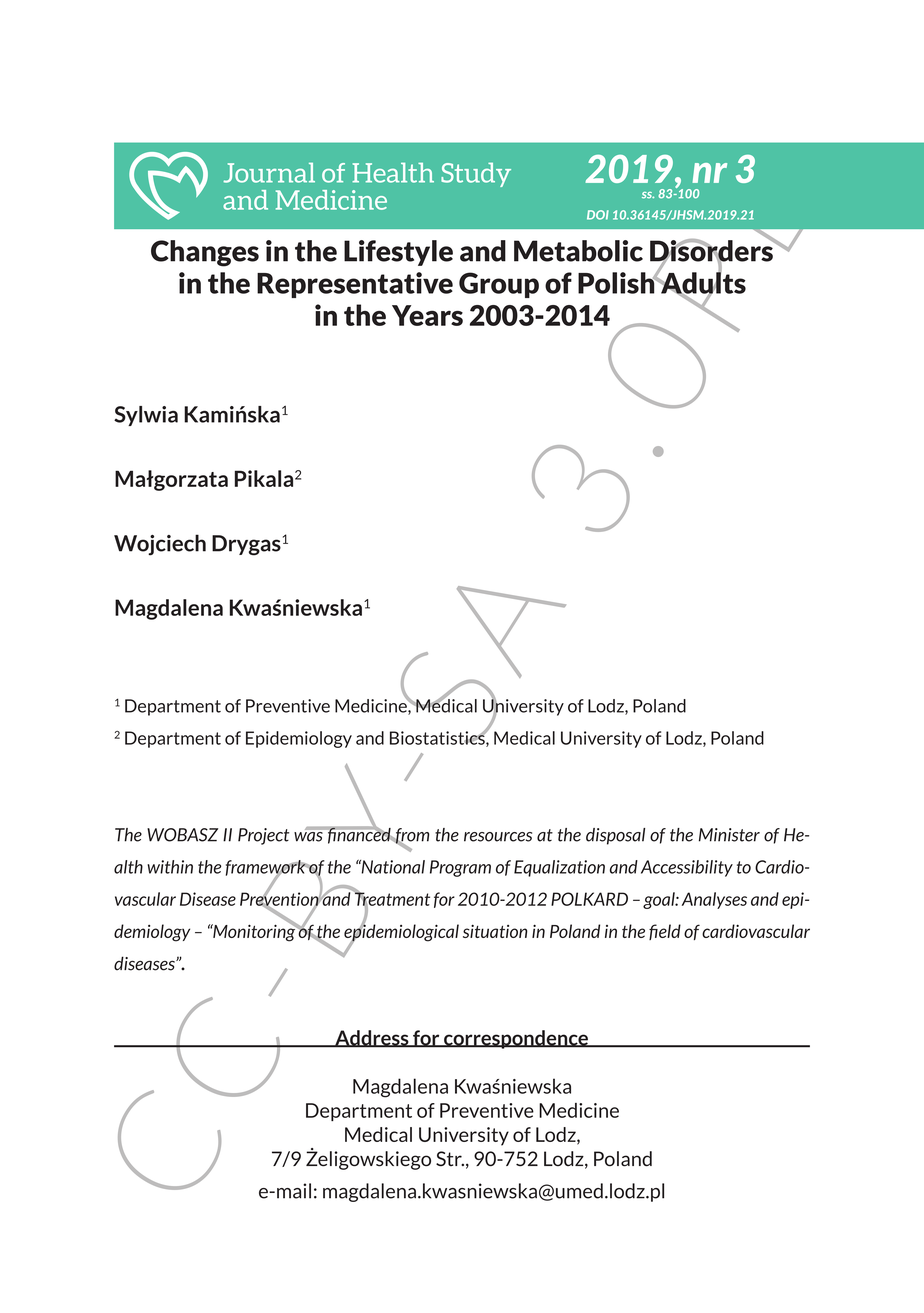 The height and width of the page is (1313, 924). Describe the element at coordinates (615, 836) in the page. I see `disposal` at that location.
